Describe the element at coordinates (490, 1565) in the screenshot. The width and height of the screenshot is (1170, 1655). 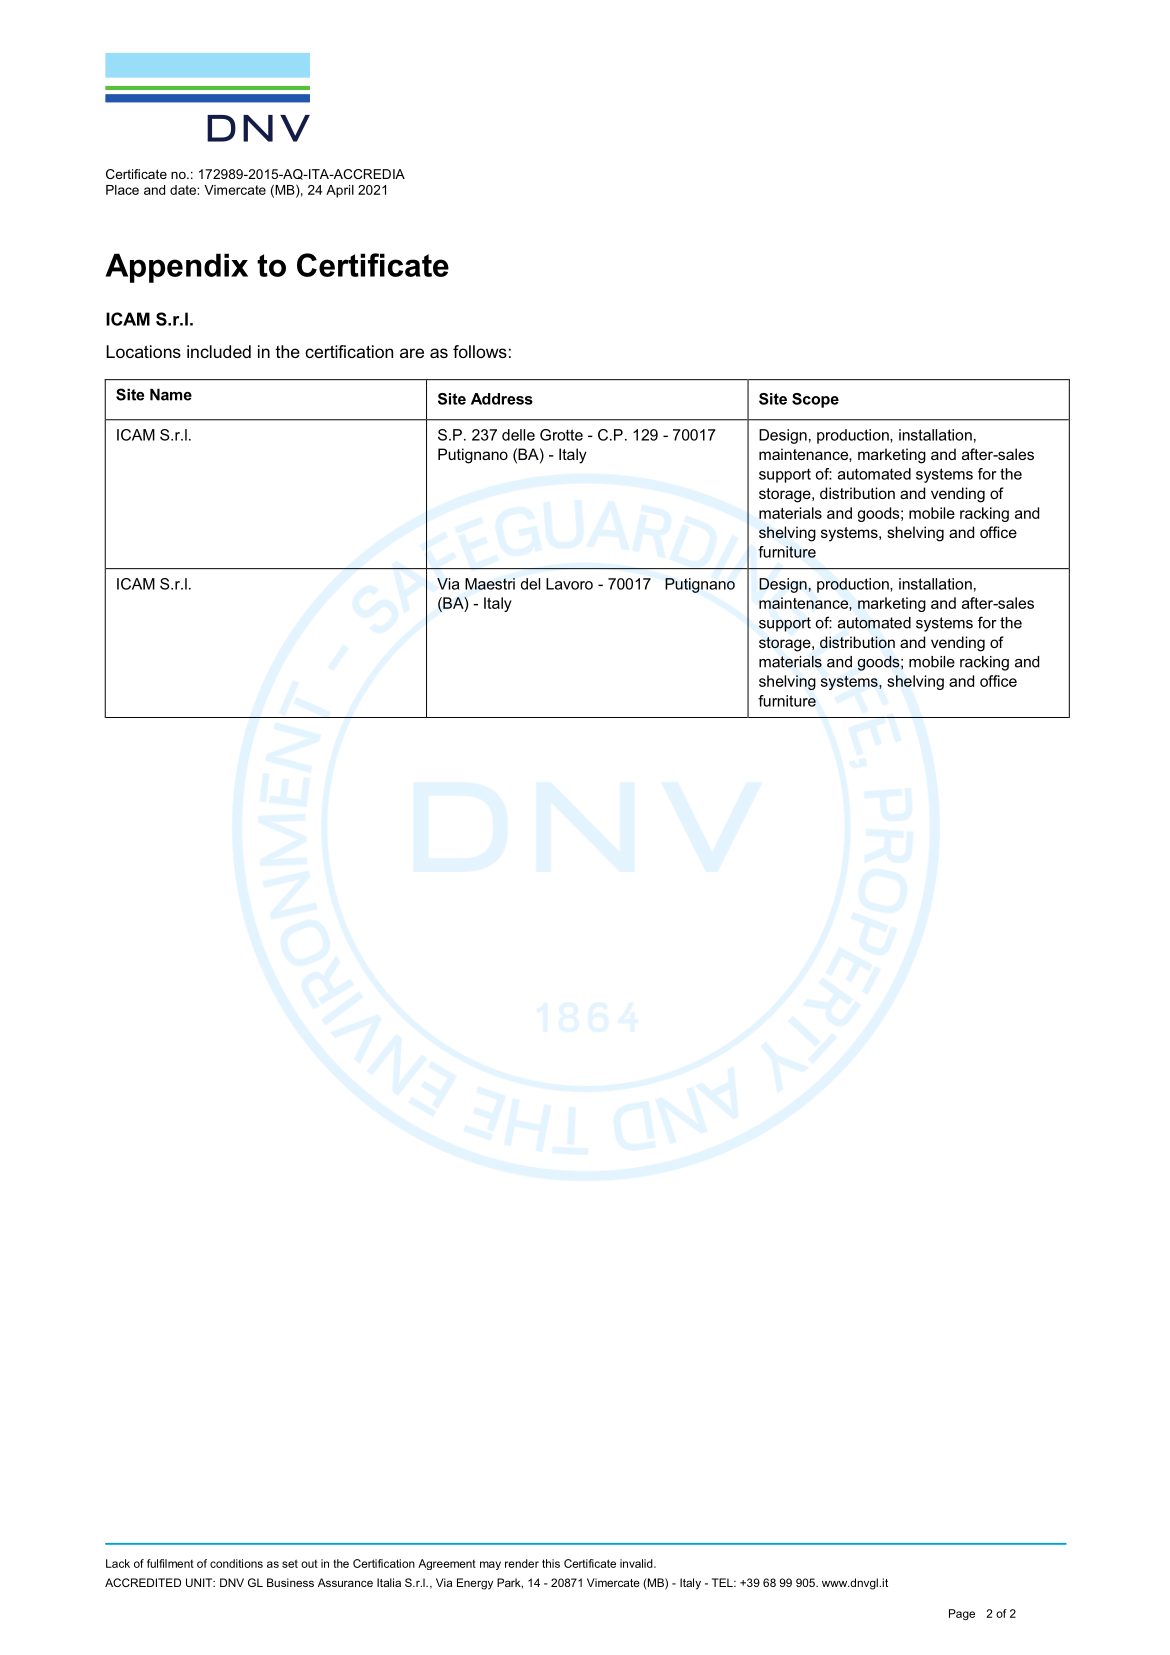
I see `may` at that location.
